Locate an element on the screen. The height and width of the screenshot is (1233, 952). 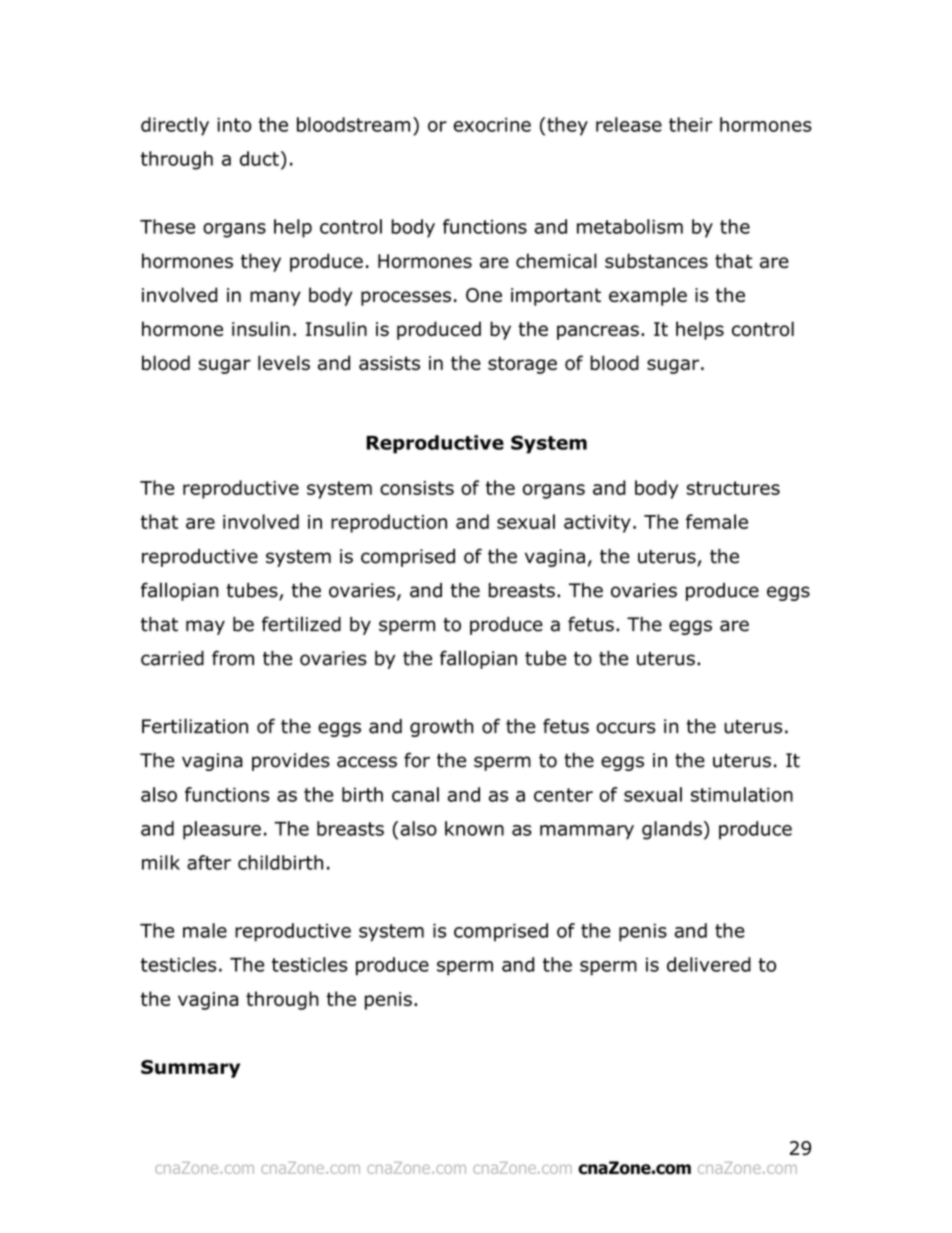
exocrine is located at coordinates (492, 125).
